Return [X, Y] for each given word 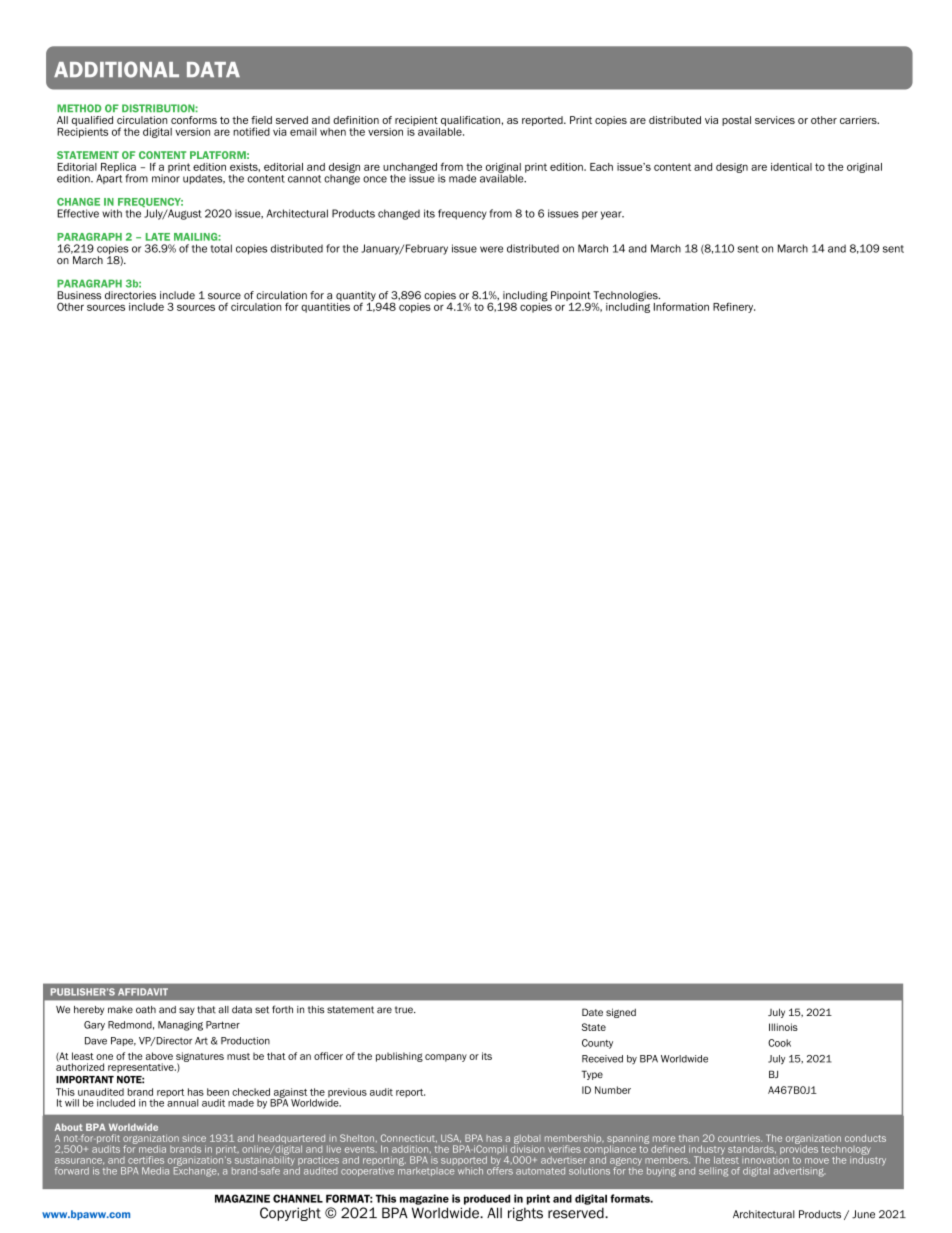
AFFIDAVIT [143, 992]
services [775, 120]
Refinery [734, 307]
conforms [194, 120]
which [470, 1171]
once [375, 179]
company [446, 1058]
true [405, 1010]
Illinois [783, 1027]
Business [79, 295]
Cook [779, 1043]
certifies [146, 1160]
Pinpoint [572, 297]
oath [146, 1010]
